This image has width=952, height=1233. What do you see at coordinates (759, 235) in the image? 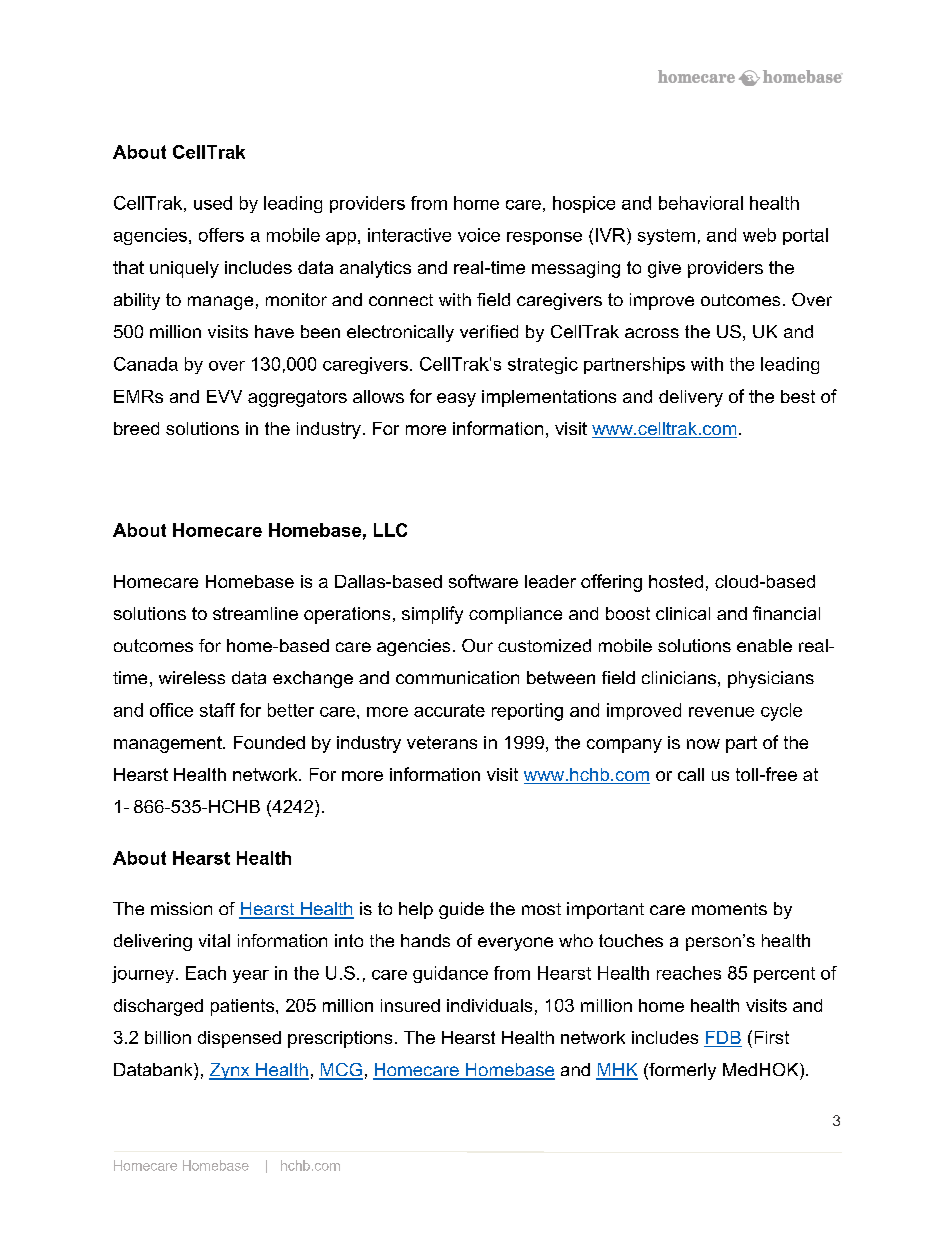
I see `web` at bounding box center [759, 235].
